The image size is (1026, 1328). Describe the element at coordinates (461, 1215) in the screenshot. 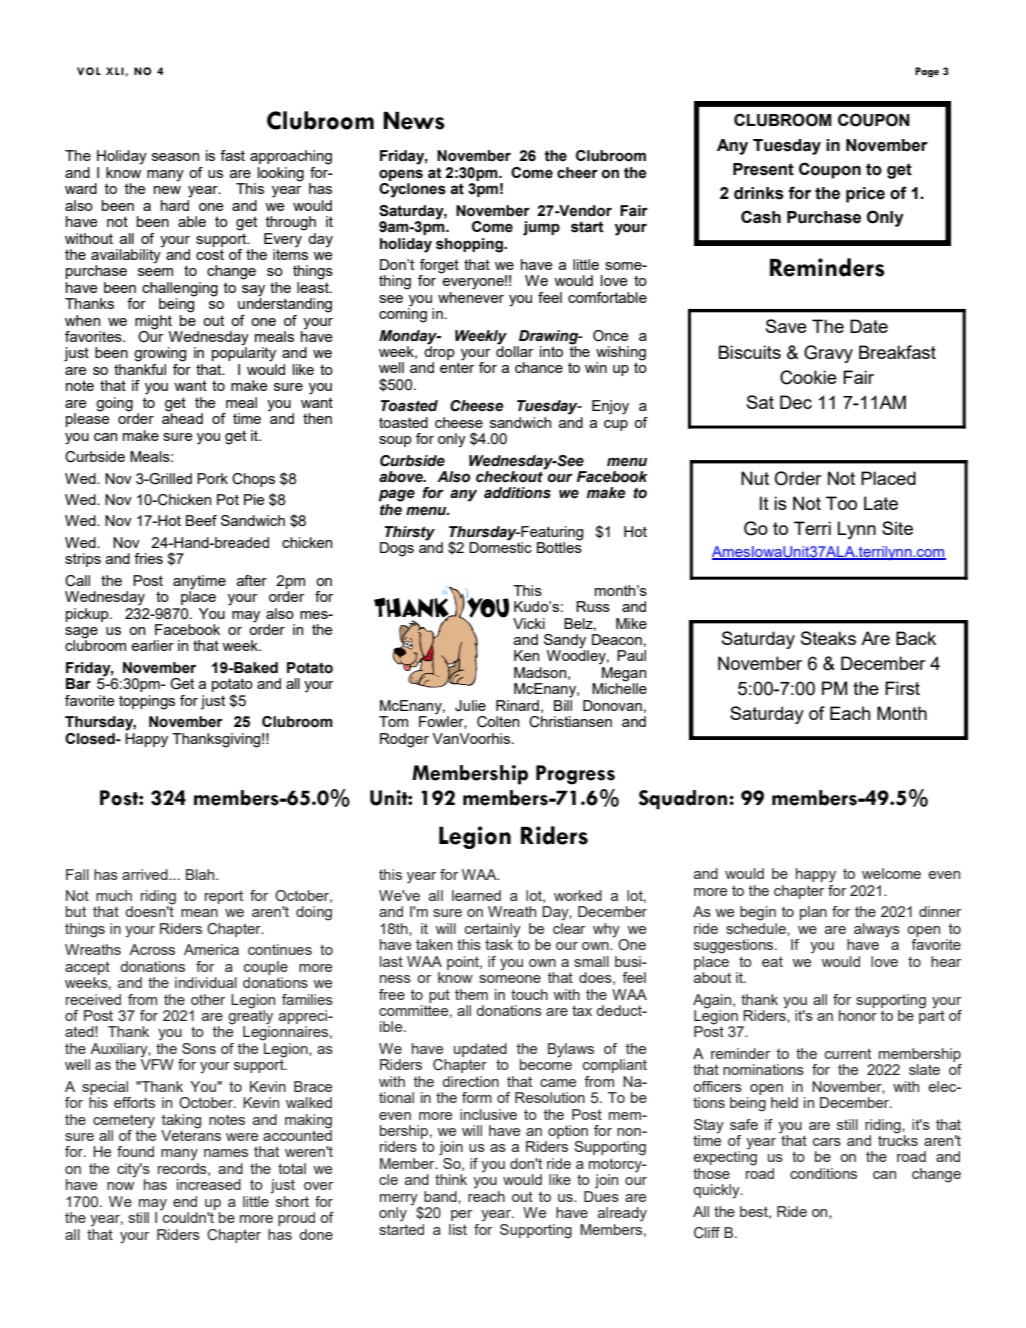

I see `per` at that location.
